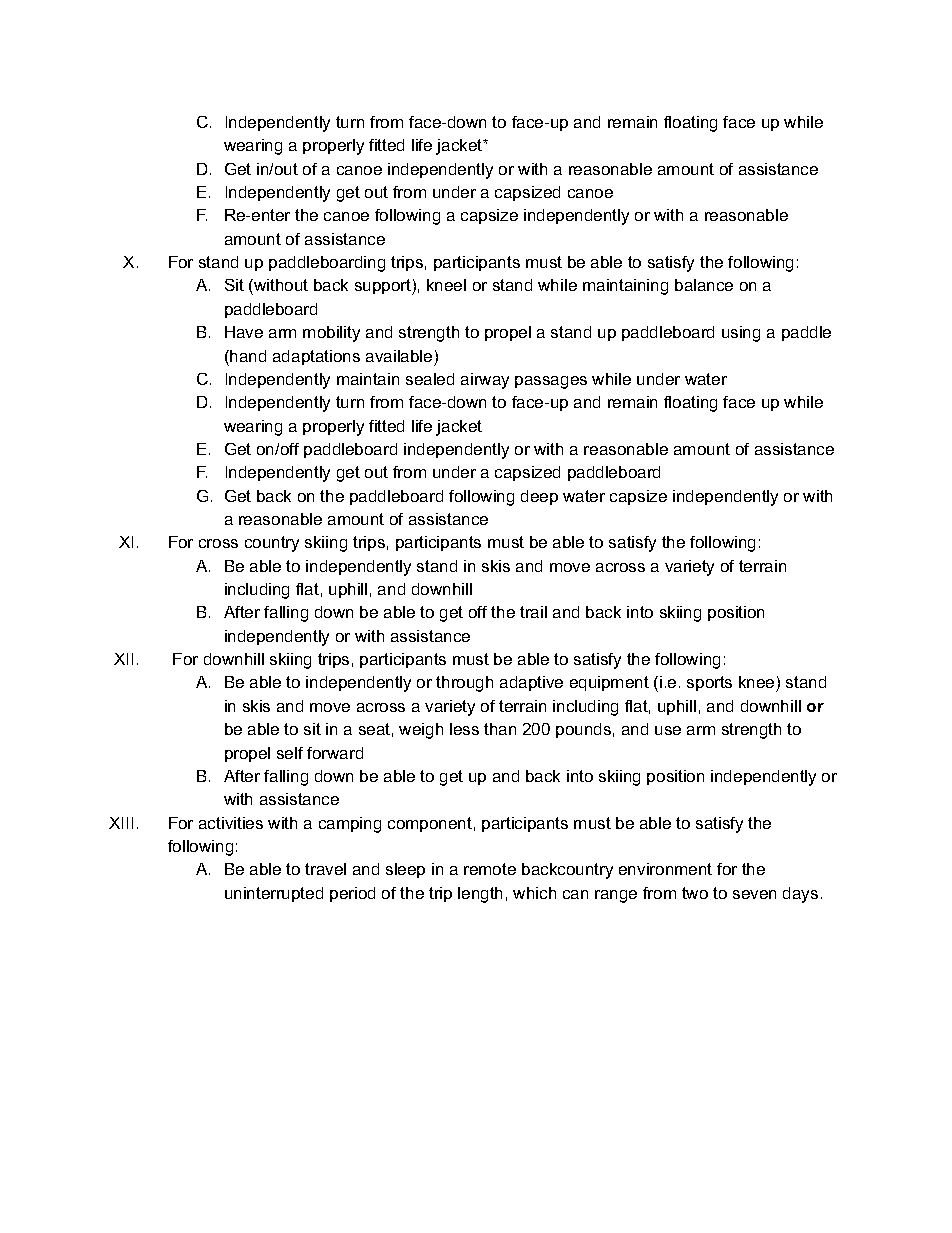 This document has height=1233, width=952. What do you see at coordinates (551, 382) in the document?
I see `passages` at bounding box center [551, 382].
